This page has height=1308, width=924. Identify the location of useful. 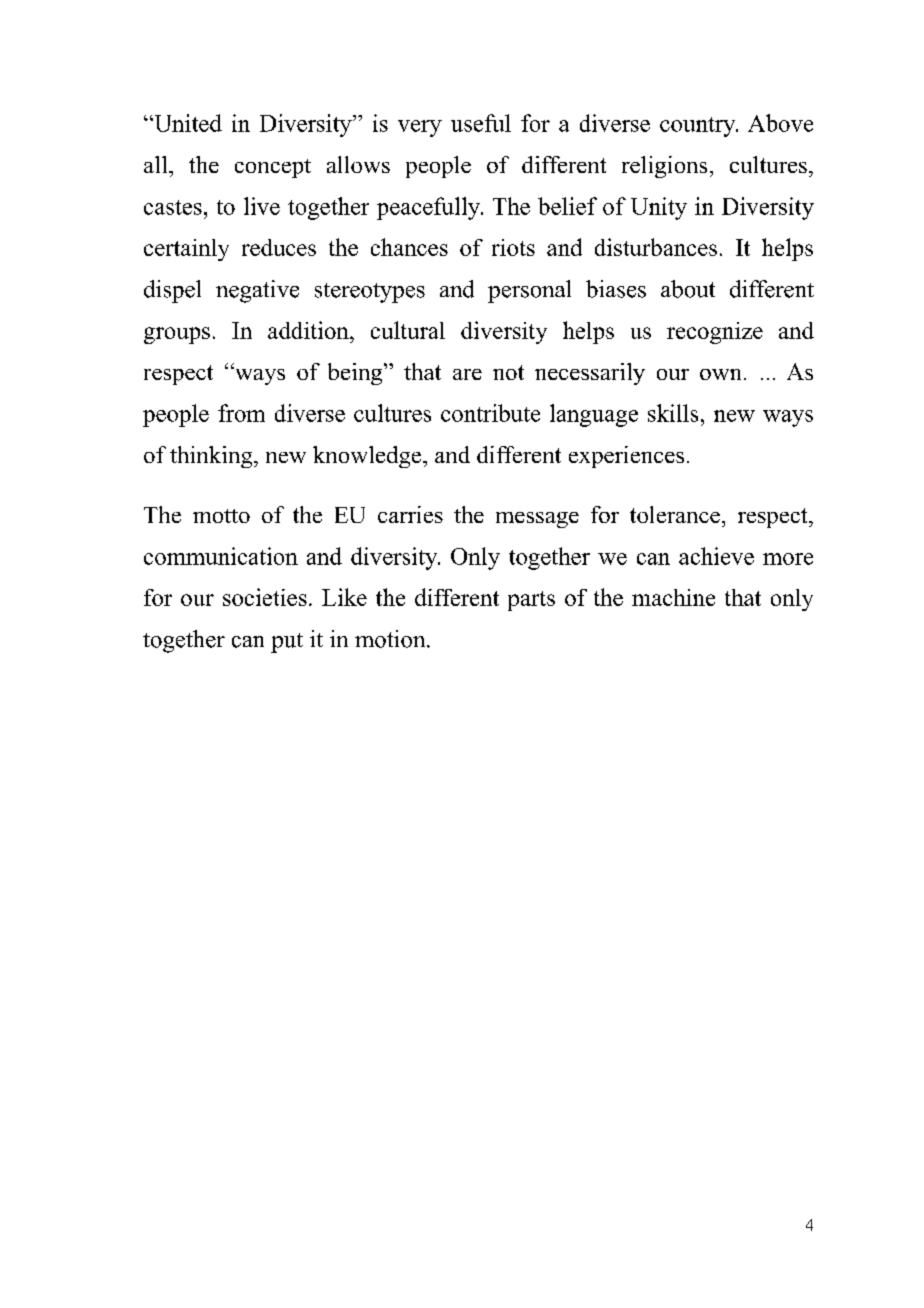
(481, 123).
